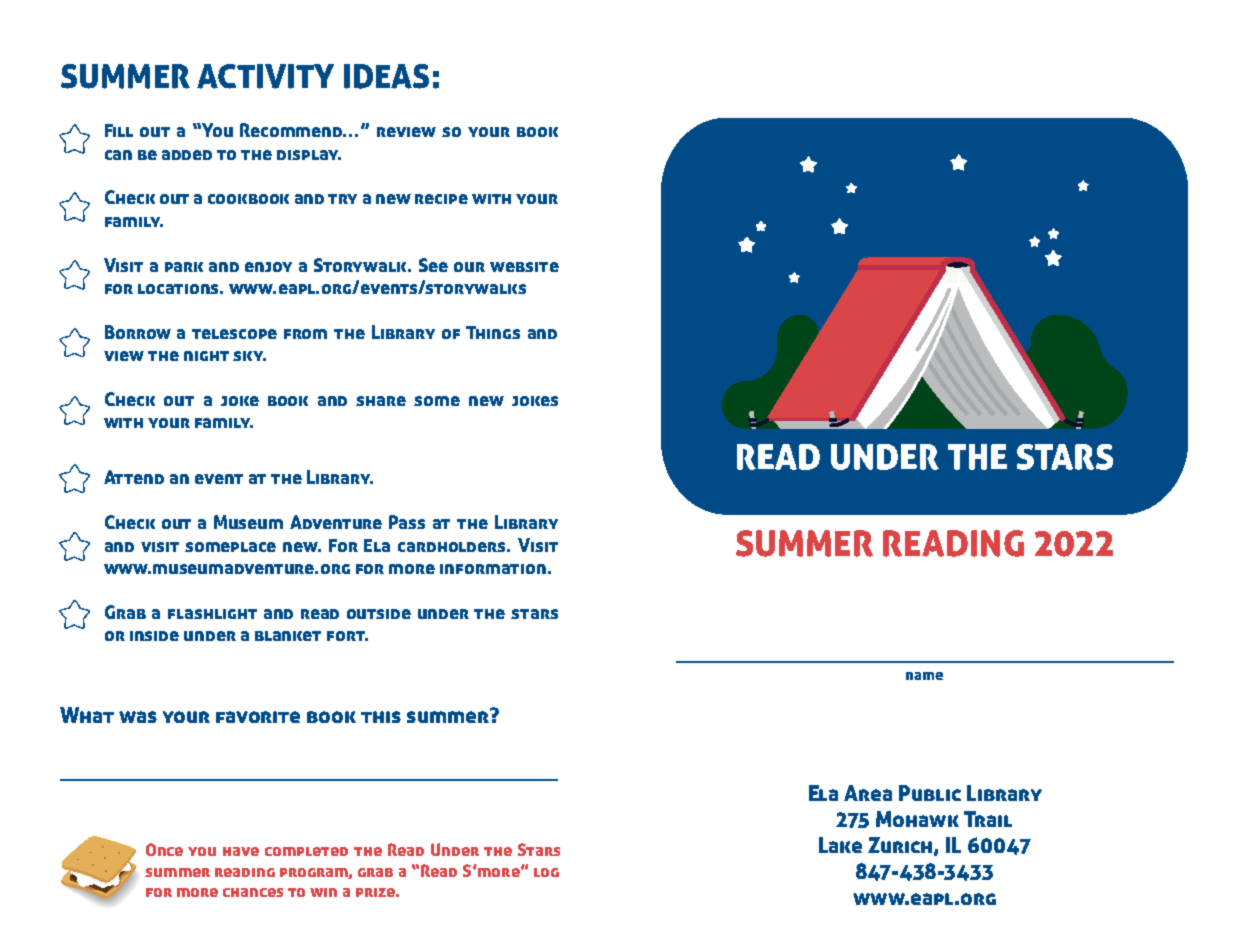  What do you see at coordinates (524, 267) in the screenshot?
I see `website` at bounding box center [524, 267].
